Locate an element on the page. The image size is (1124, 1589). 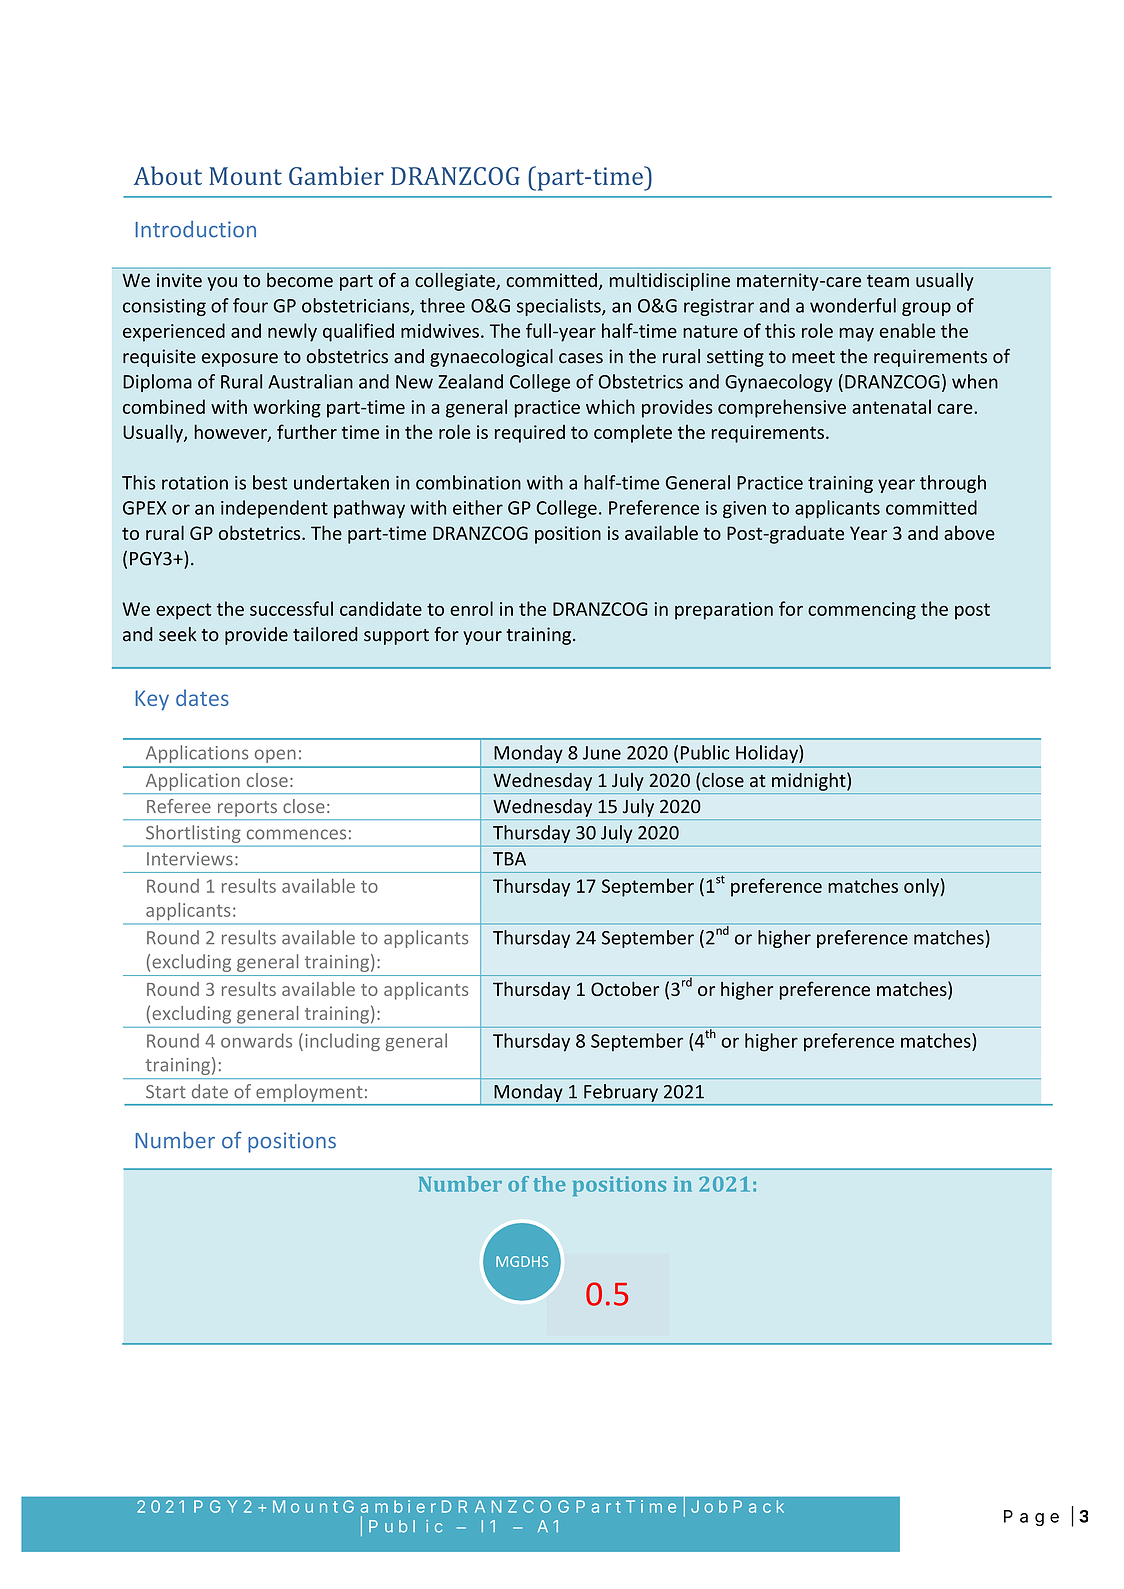
Mount is located at coordinates (245, 176).
